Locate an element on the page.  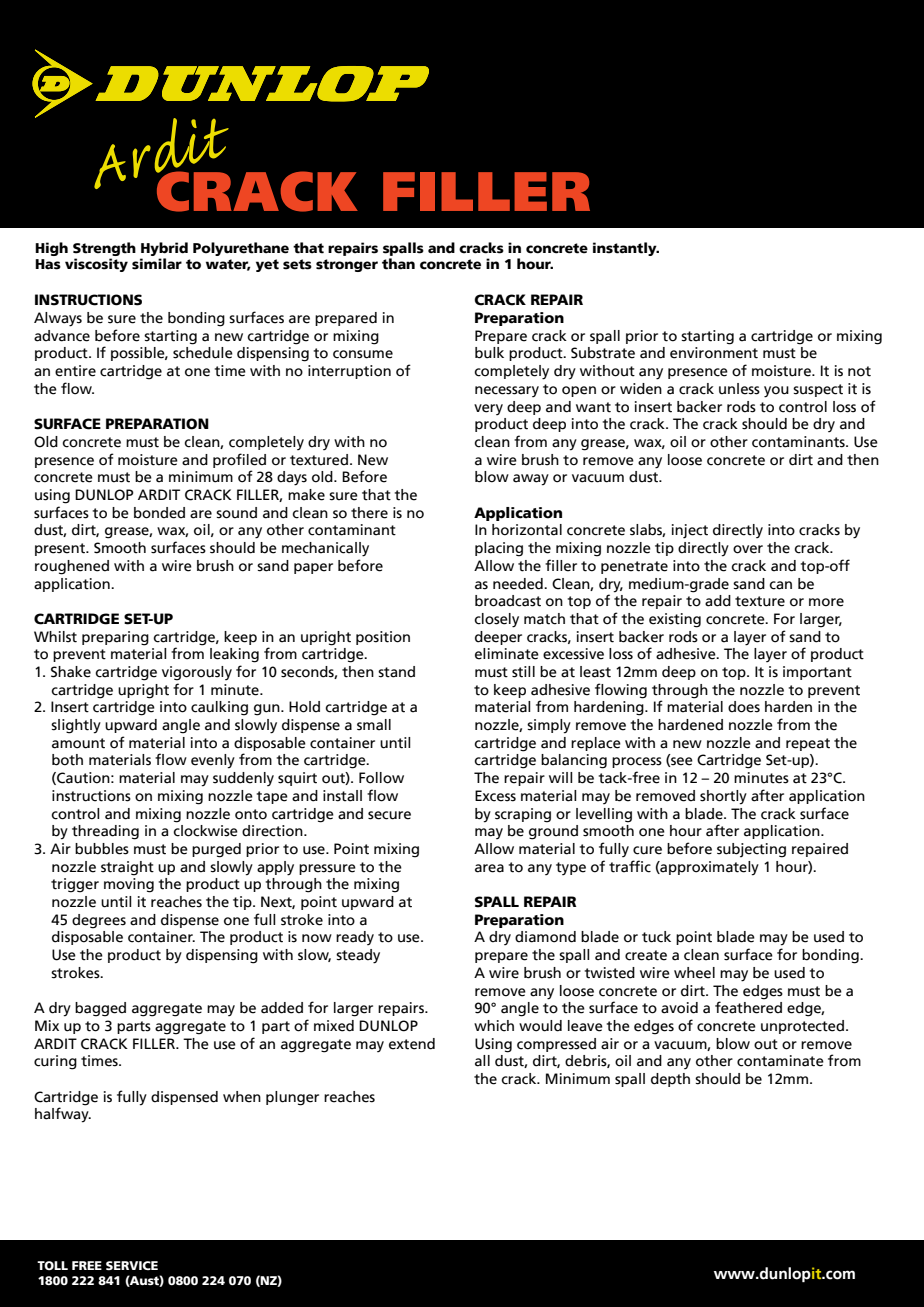
plunger is located at coordinates (292, 1098).
